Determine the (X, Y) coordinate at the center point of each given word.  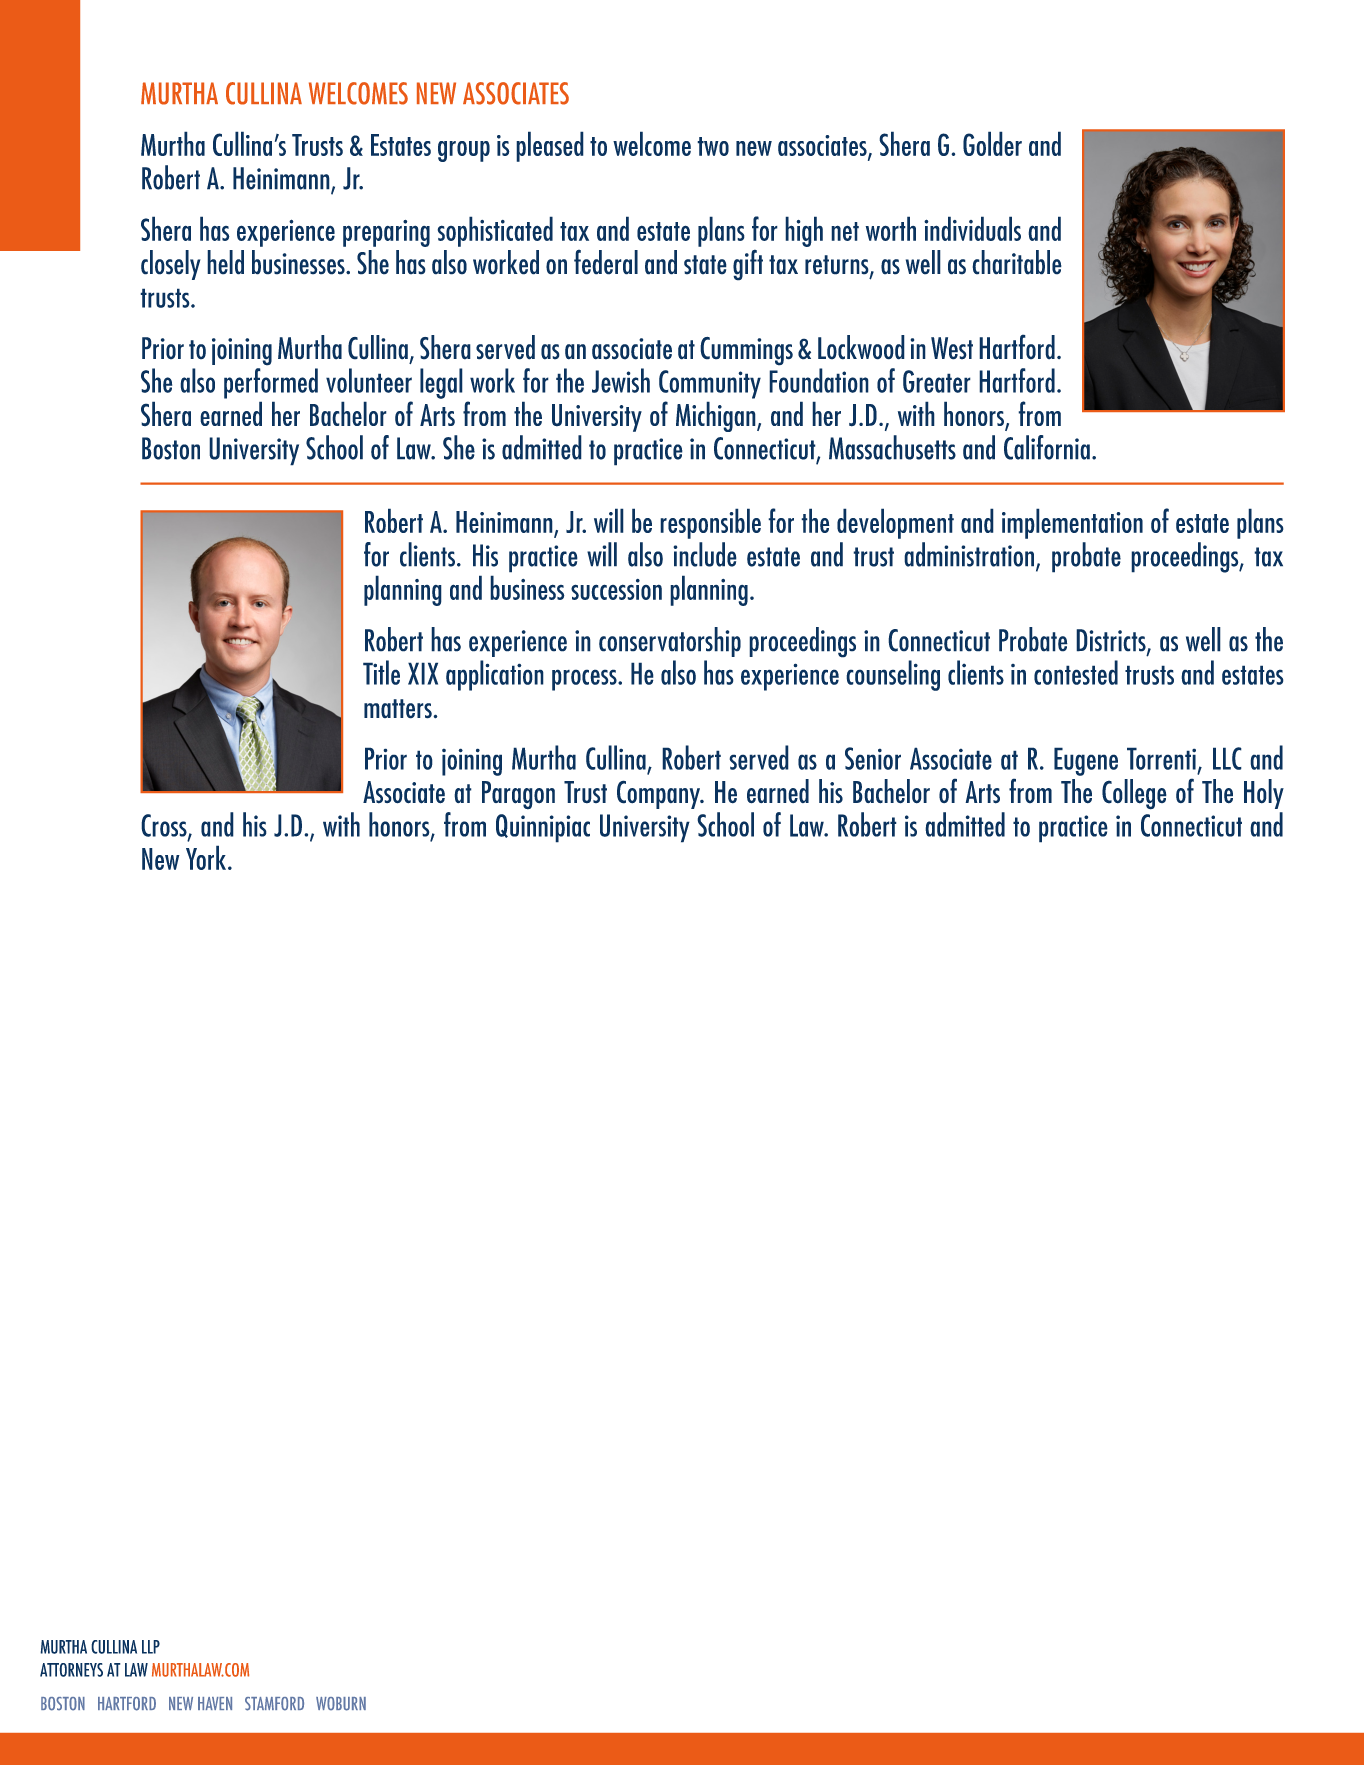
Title (381, 672)
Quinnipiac (543, 828)
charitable (1017, 262)
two (713, 146)
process (585, 680)
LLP (151, 1647)
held (225, 262)
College (1134, 794)
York (206, 857)
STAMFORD (274, 1704)
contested (1076, 672)
